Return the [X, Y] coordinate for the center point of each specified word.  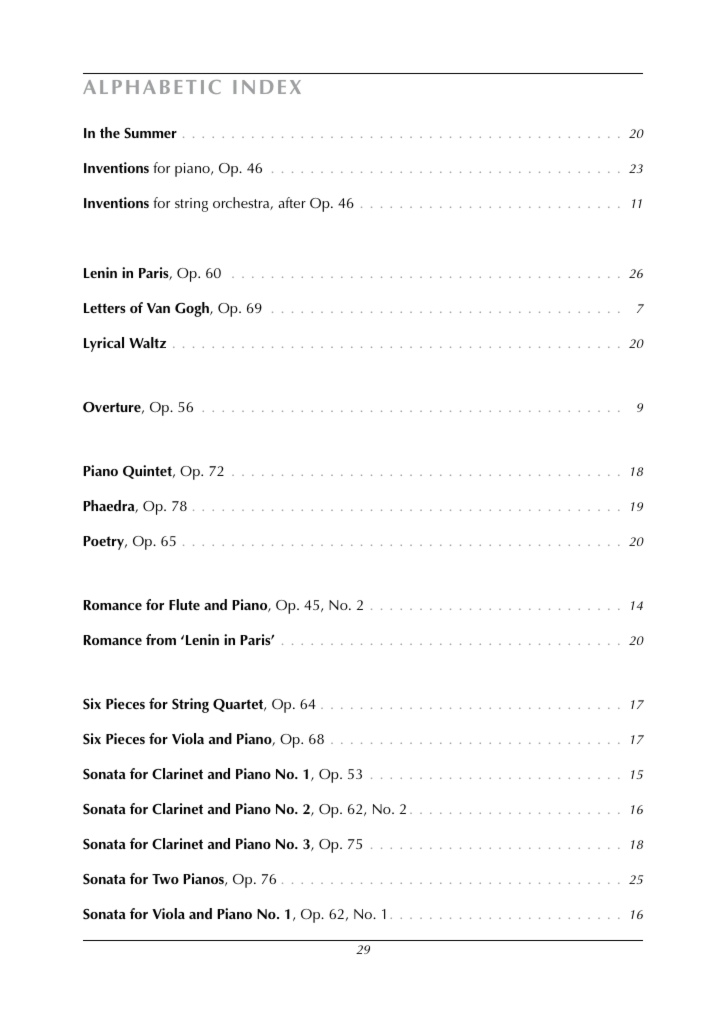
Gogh [193, 309]
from [161, 639]
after [292, 202]
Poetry [105, 543]
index [267, 87]
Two [165, 879]
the [110, 132]
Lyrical [104, 344]
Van [158, 308]
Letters [104, 308]
